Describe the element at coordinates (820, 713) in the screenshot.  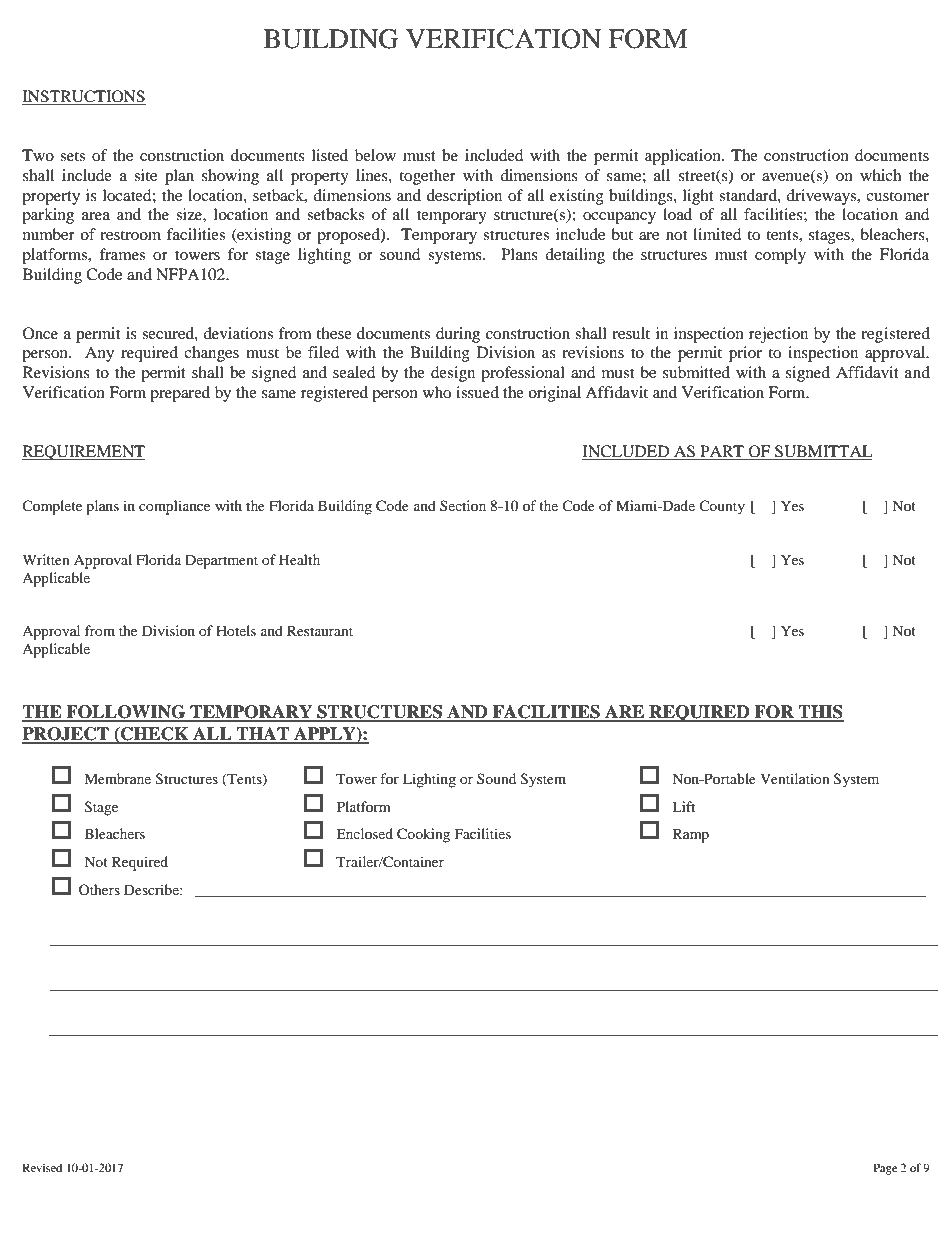
I see `THIS` at that location.
